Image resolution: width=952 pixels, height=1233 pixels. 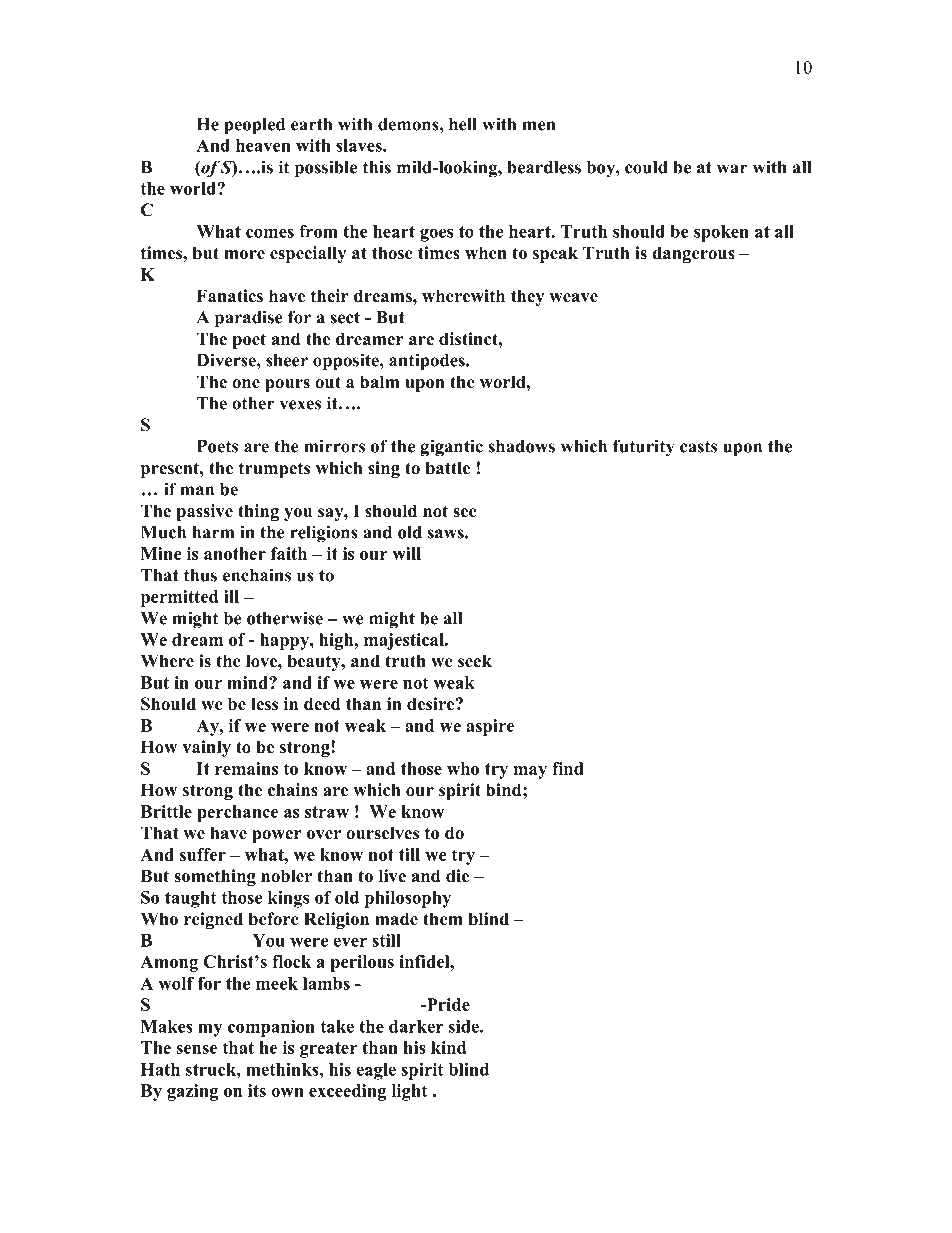 I want to click on futurity, so click(x=643, y=448).
